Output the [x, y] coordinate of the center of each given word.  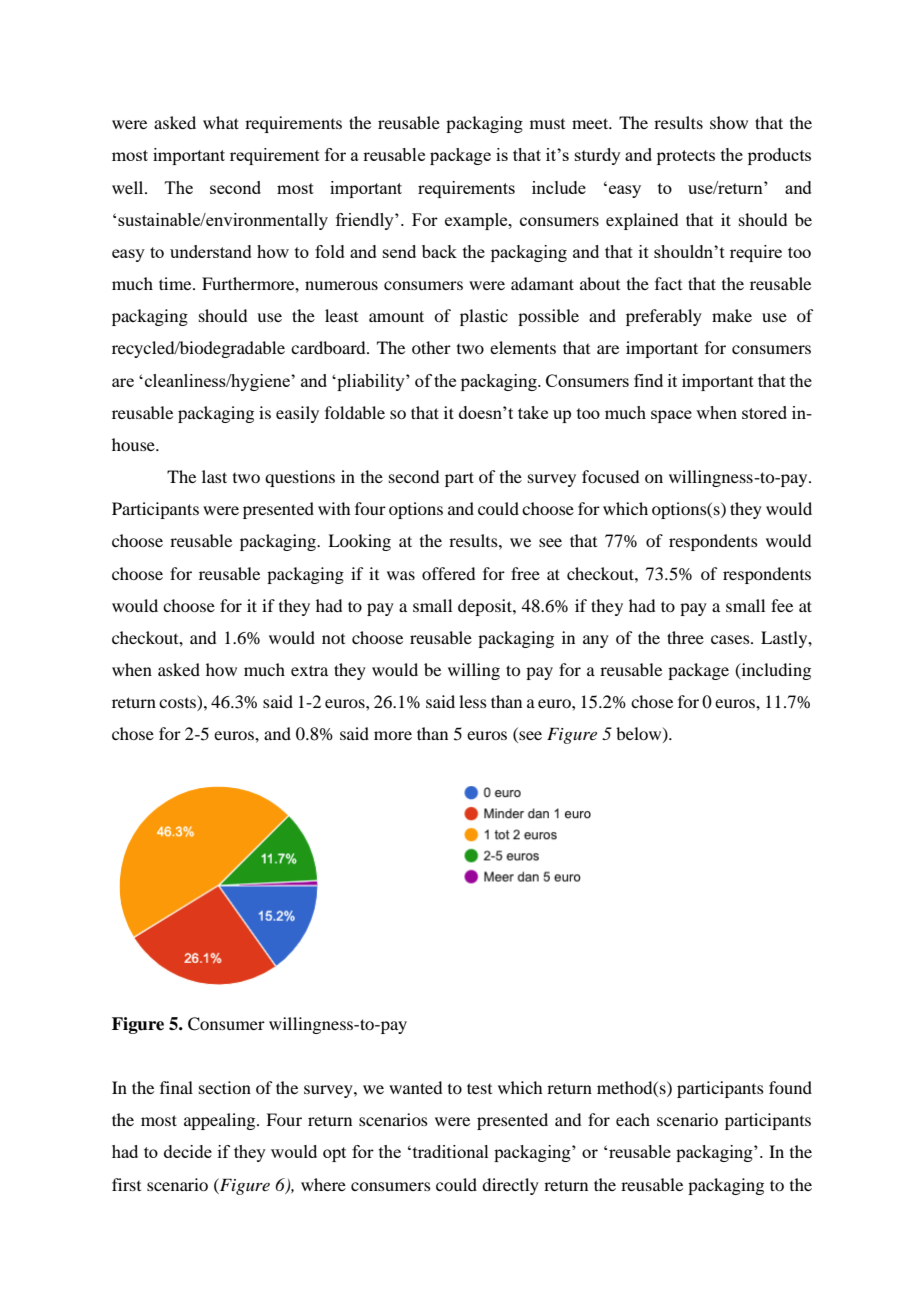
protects [686, 157]
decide [188, 1151]
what [221, 122]
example [477, 221]
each [633, 1119]
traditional [449, 1151]
